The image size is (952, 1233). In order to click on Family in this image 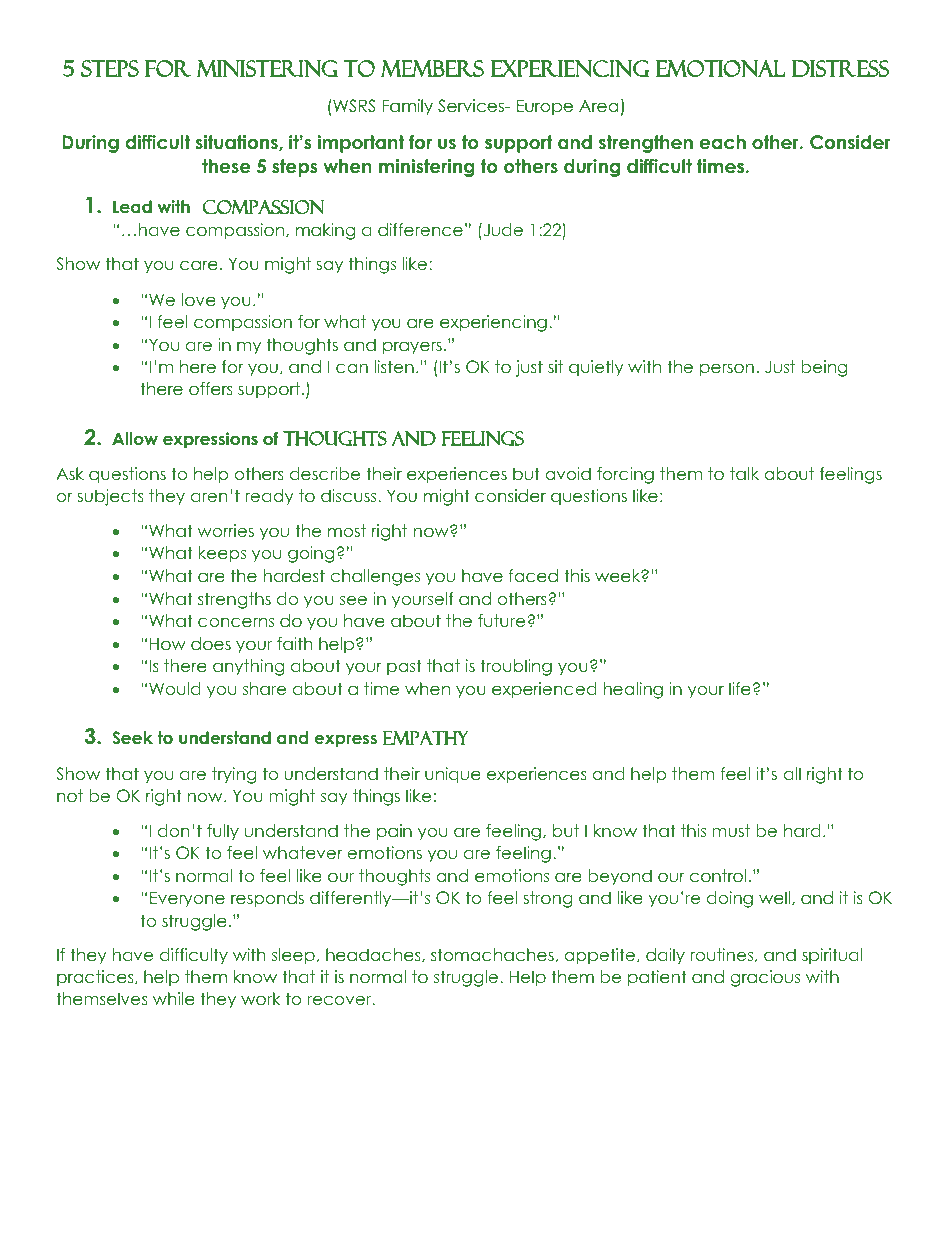, I will do `click(407, 107)`.
